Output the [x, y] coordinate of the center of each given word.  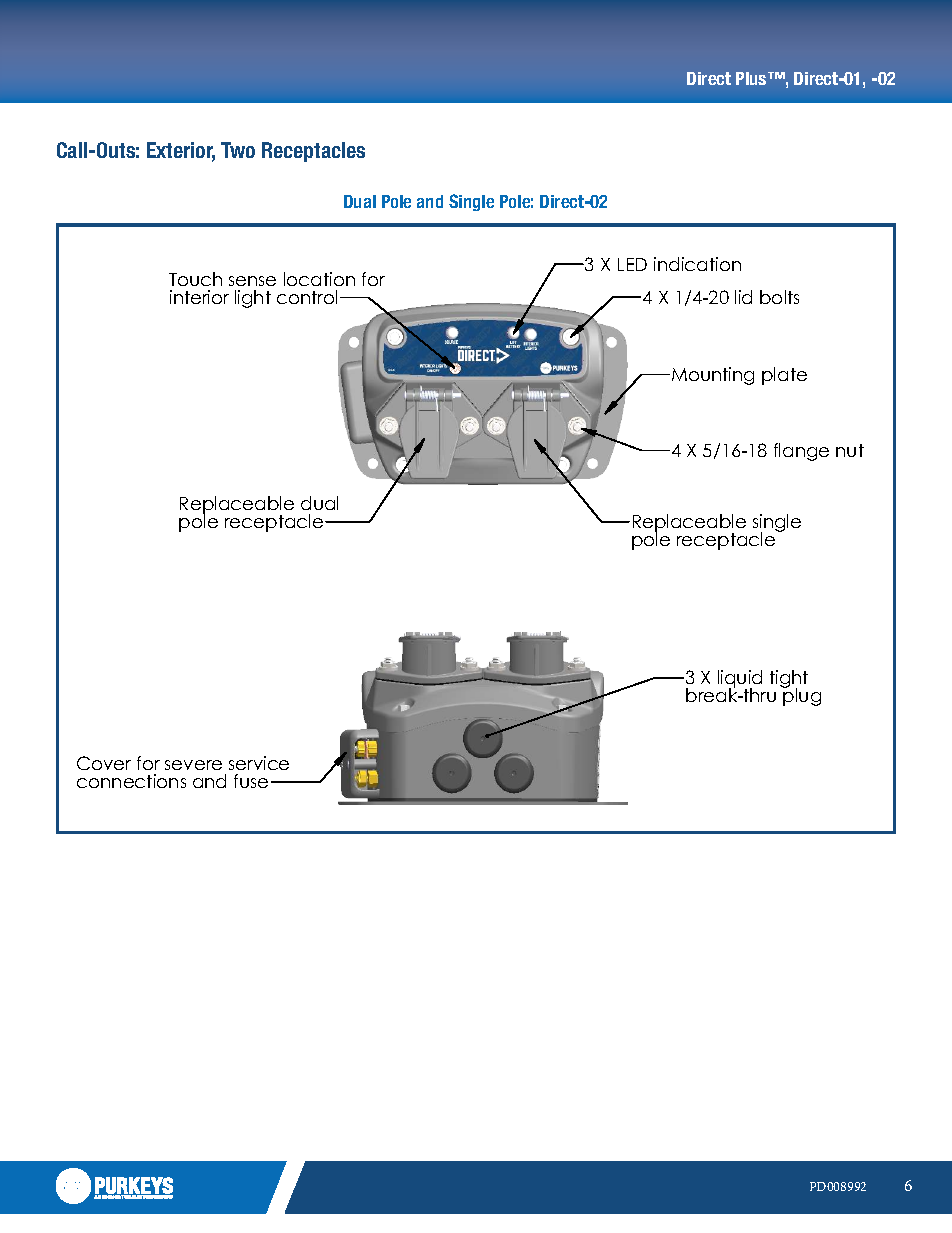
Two [238, 150]
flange [801, 452]
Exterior [181, 151]
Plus [752, 78]
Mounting [713, 376]
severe [193, 765]
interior [199, 297]
